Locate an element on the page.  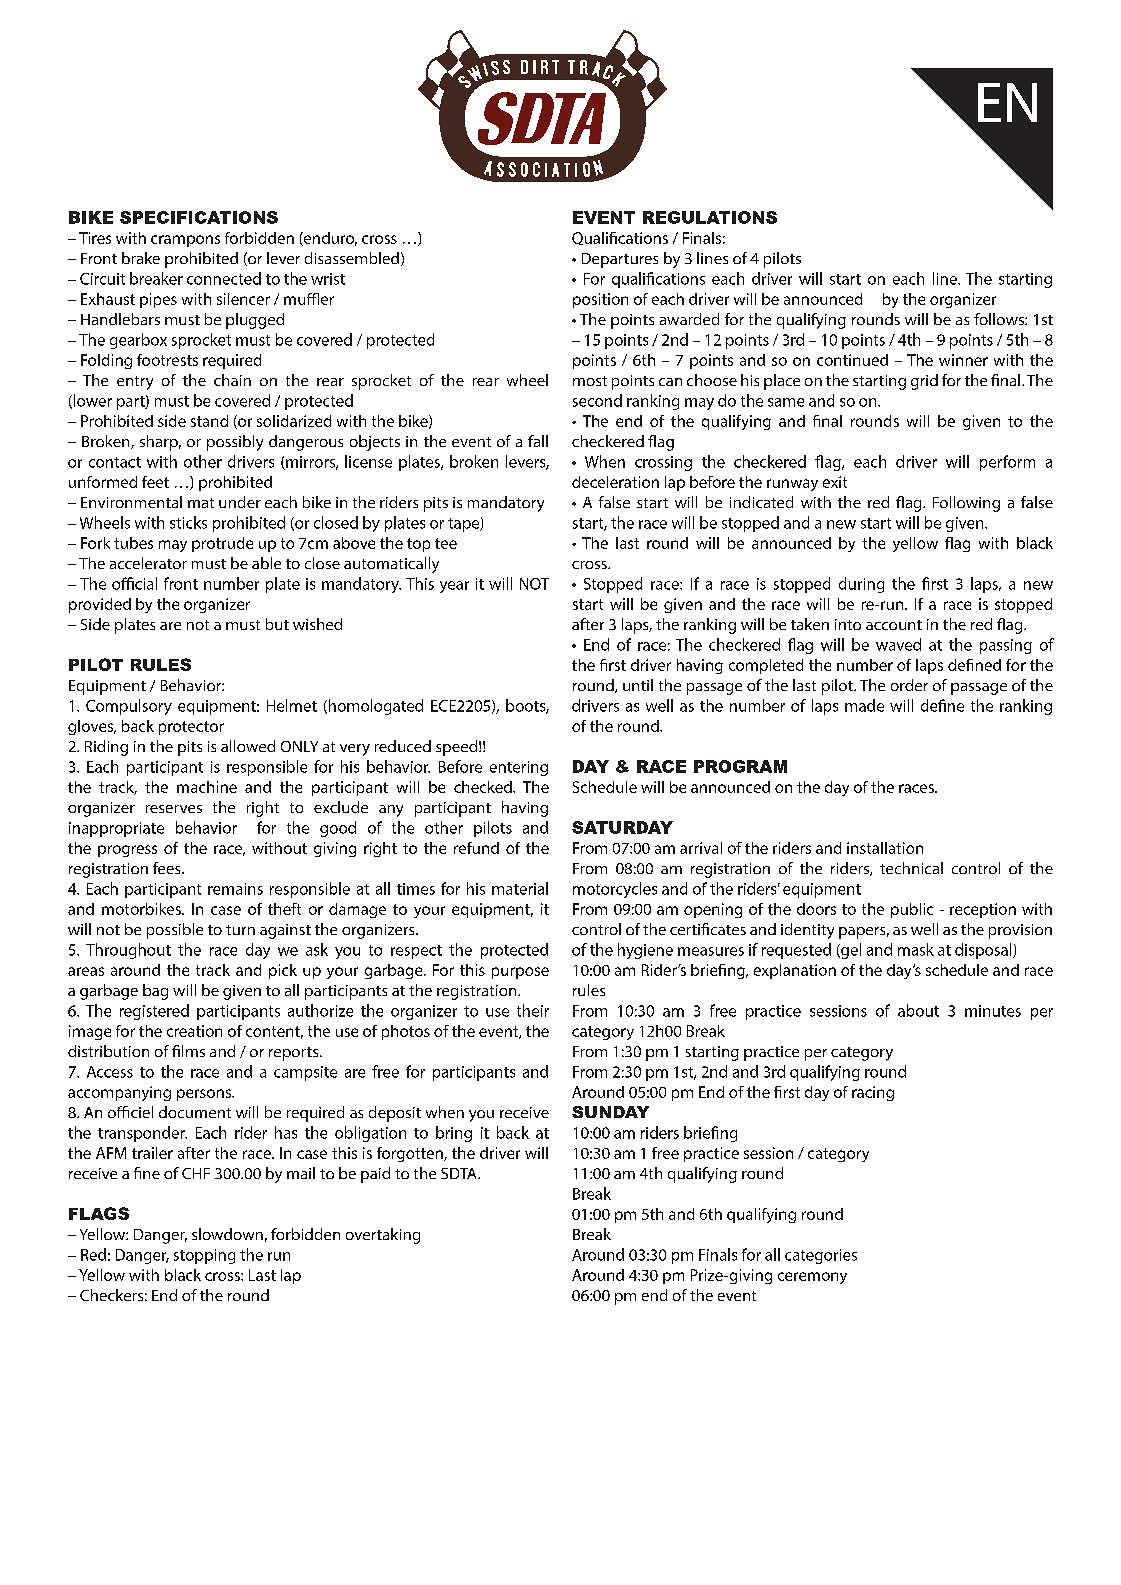
follows is located at coordinates (1000, 319).
